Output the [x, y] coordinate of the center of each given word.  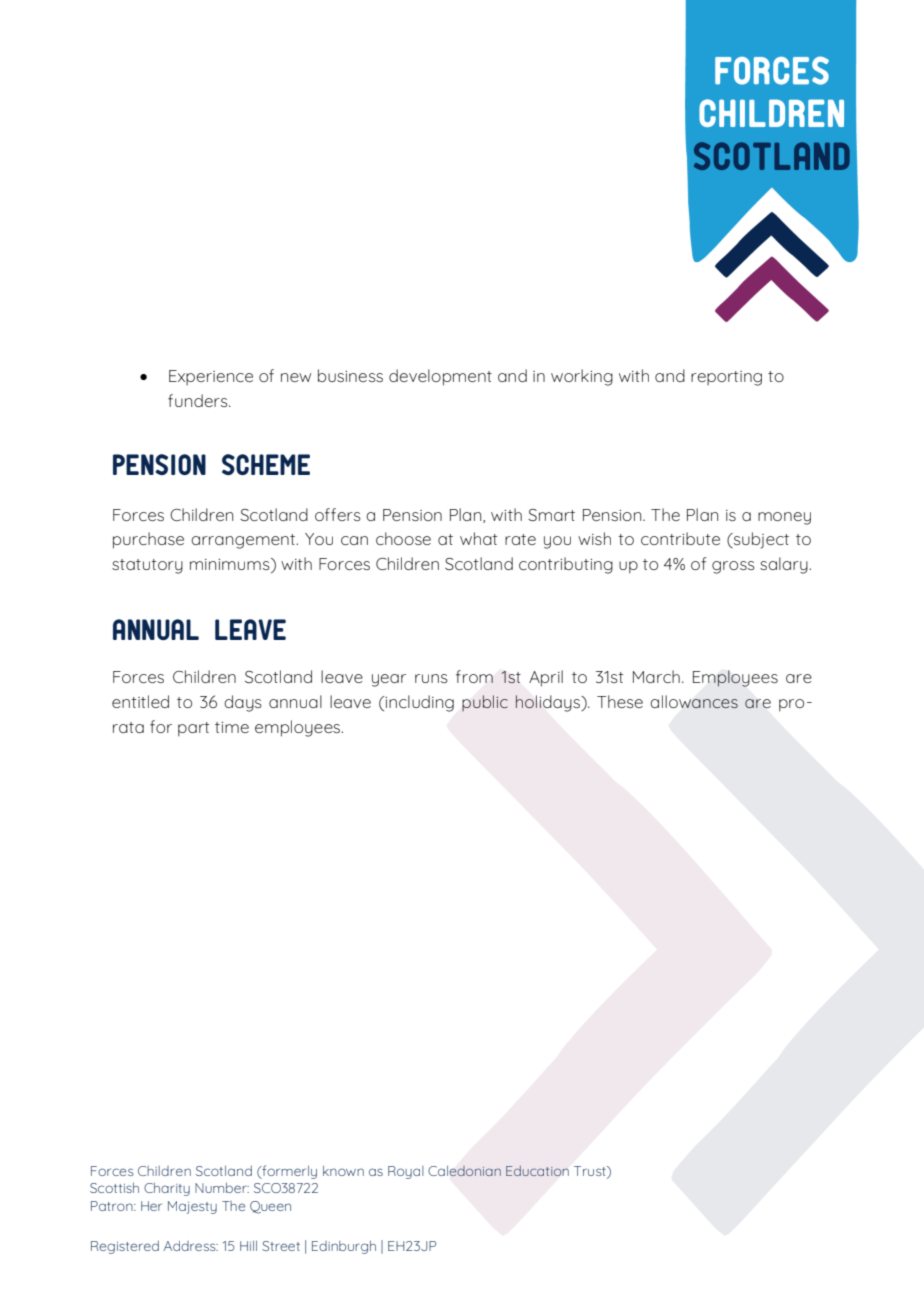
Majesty [192, 1207]
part [193, 729]
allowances [694, 701]
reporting [726, 378]
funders [199, 400]
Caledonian [464, 1171]
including [419, 703]
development [440, 377]
